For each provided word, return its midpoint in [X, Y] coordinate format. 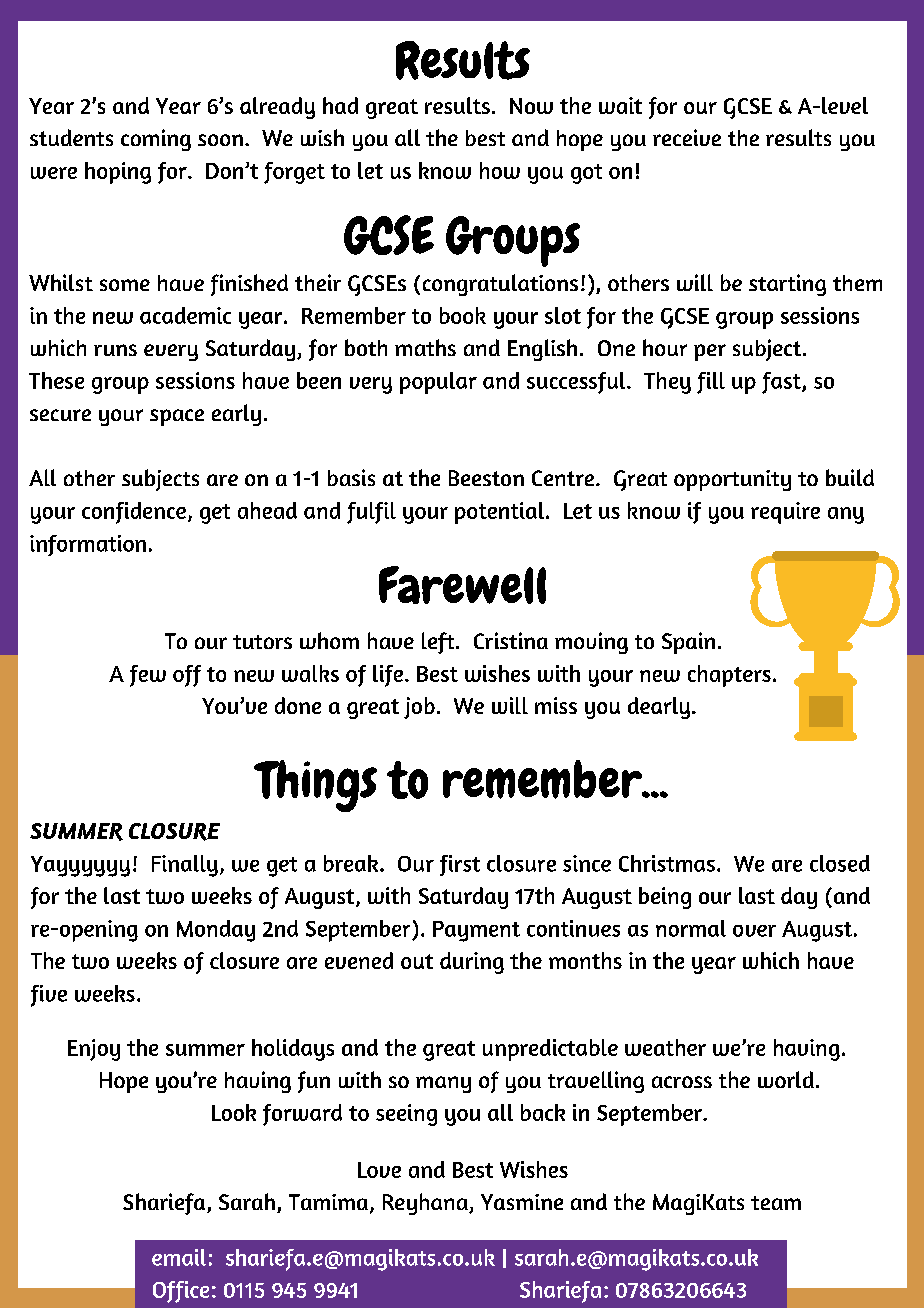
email [179, 1257]
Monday [216, 931]
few [148, 676]
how [500, 170]
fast [782, 383]
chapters [729, 676]
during [472, 963]
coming [156, 140]
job [419, 708]
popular [438, 383]
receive [687, 137]
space [177, 417]
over [754, 931]
